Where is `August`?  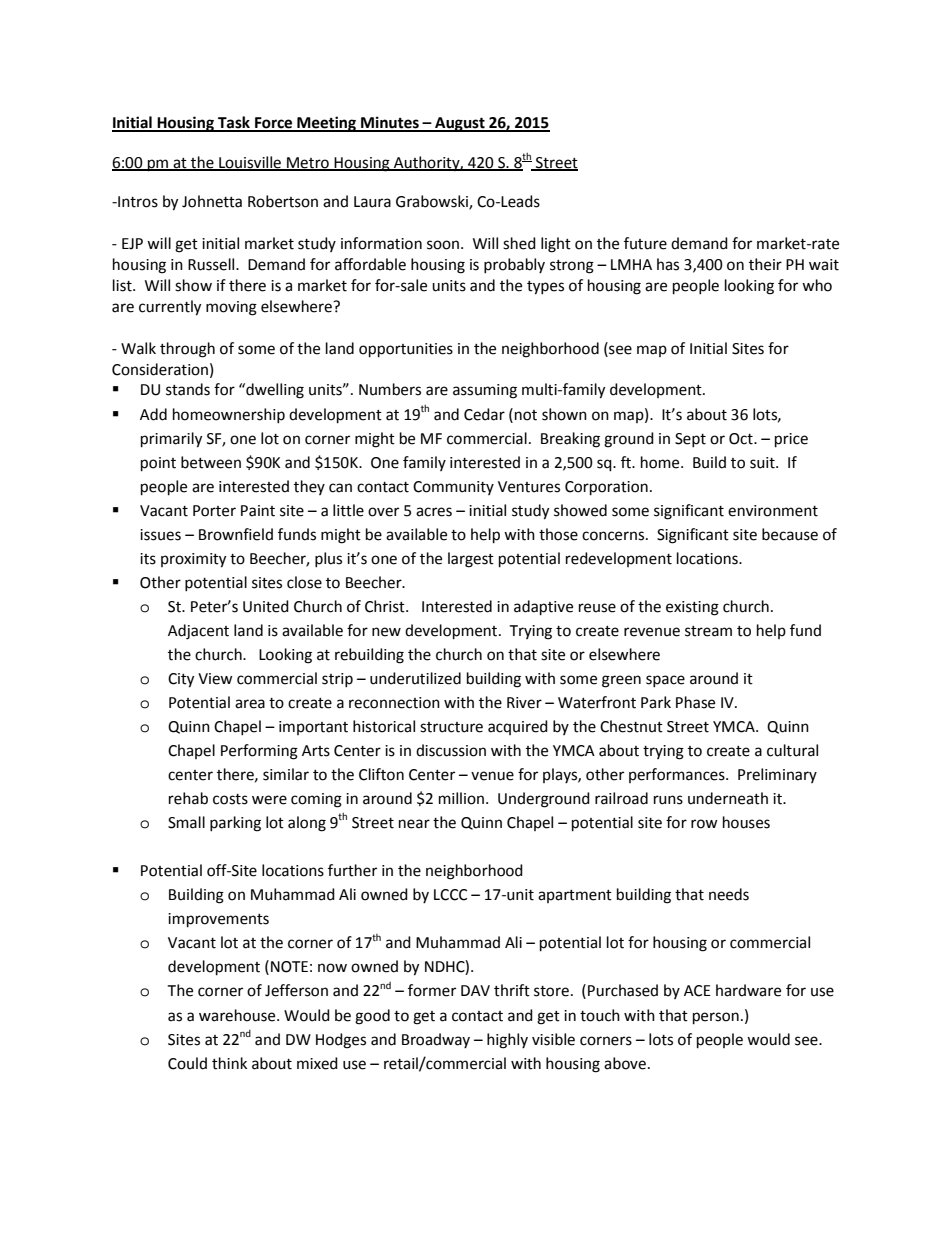
August is located at coordinates (460, 124).
